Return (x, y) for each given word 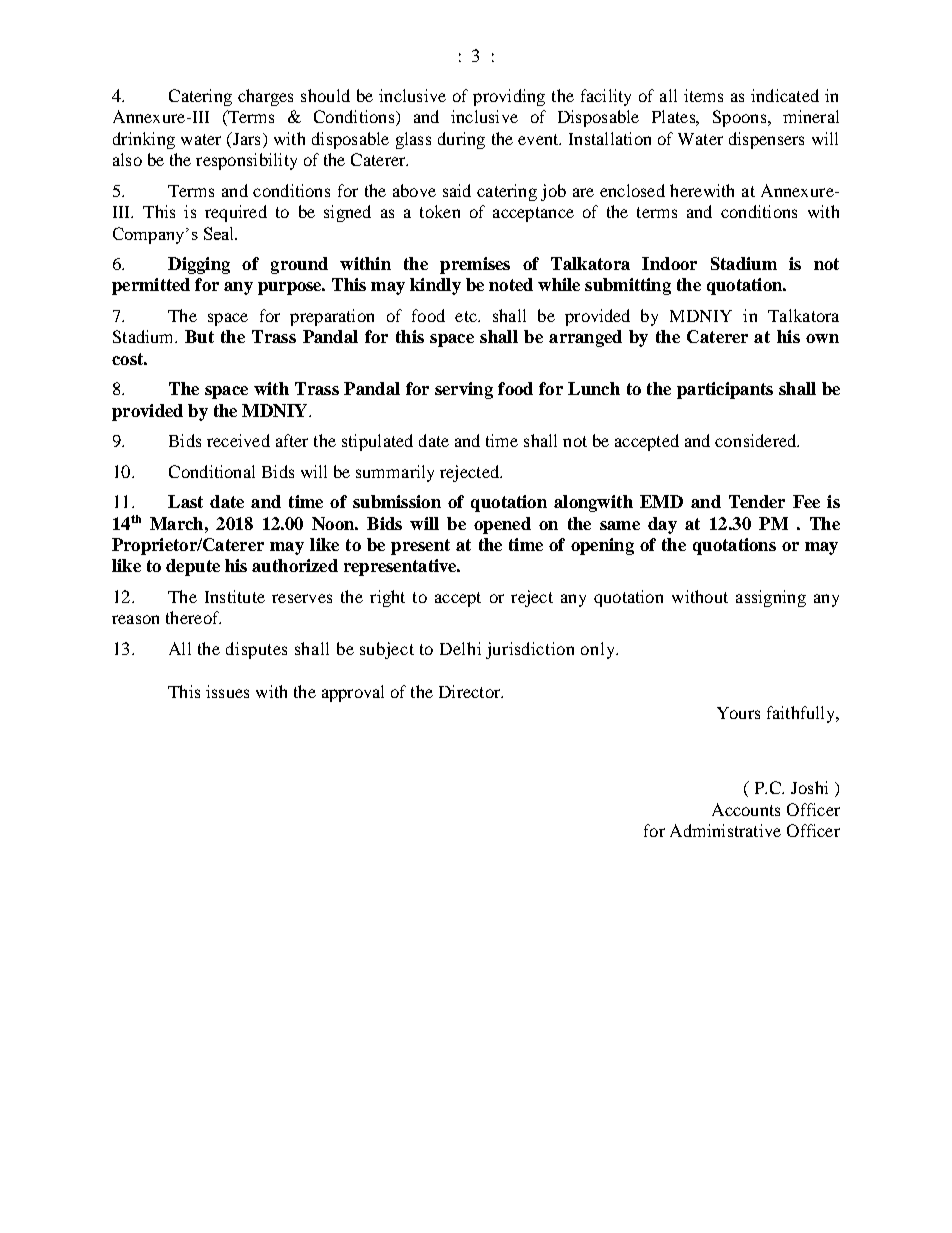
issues (227, 691)
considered (757, 440)
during (461, 140)
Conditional (212, 471)
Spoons (741, 118)
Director (471, 691)
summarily (395, 473)
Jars (245, 138)
